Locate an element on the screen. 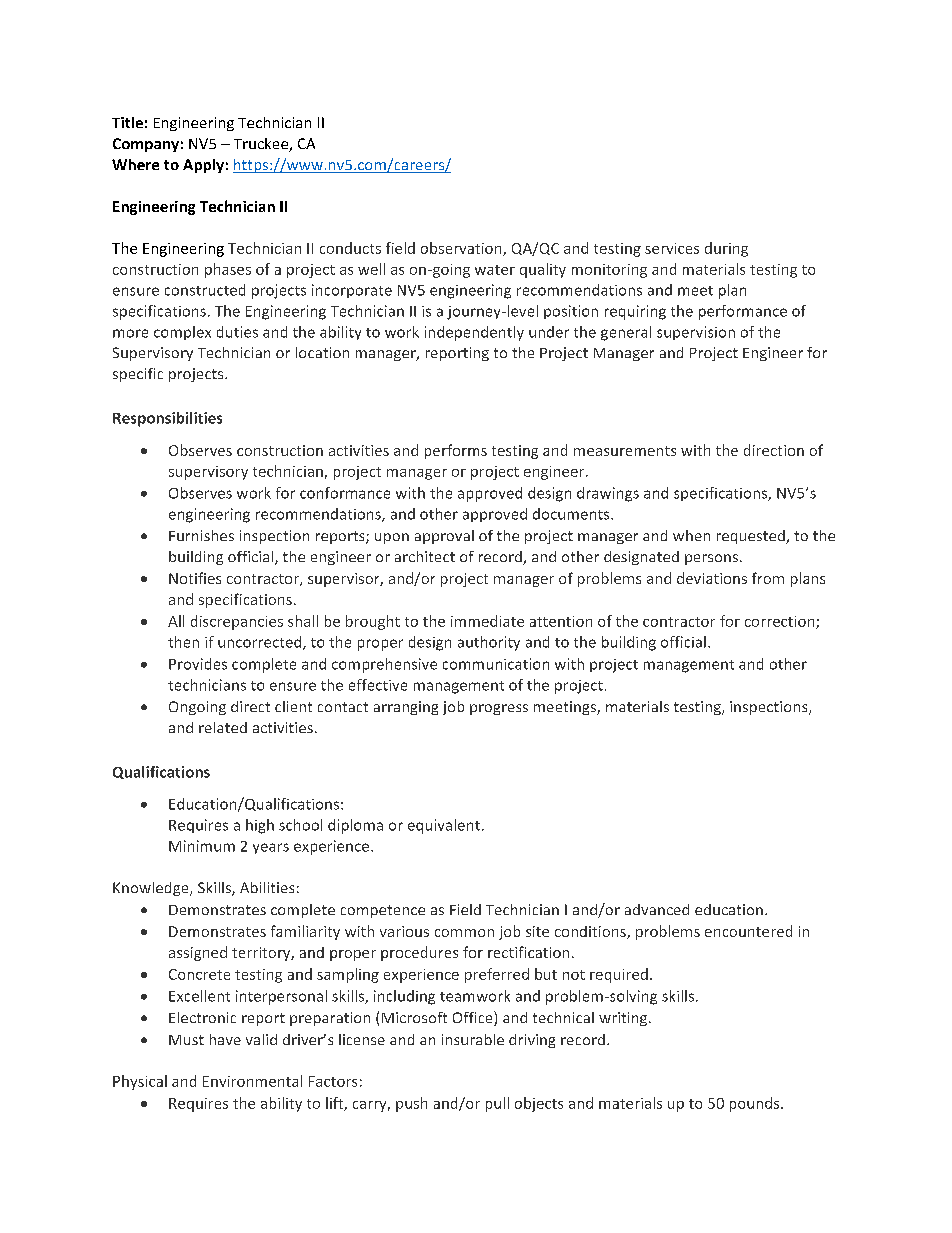  independently is located at coordinates (474, 333).
